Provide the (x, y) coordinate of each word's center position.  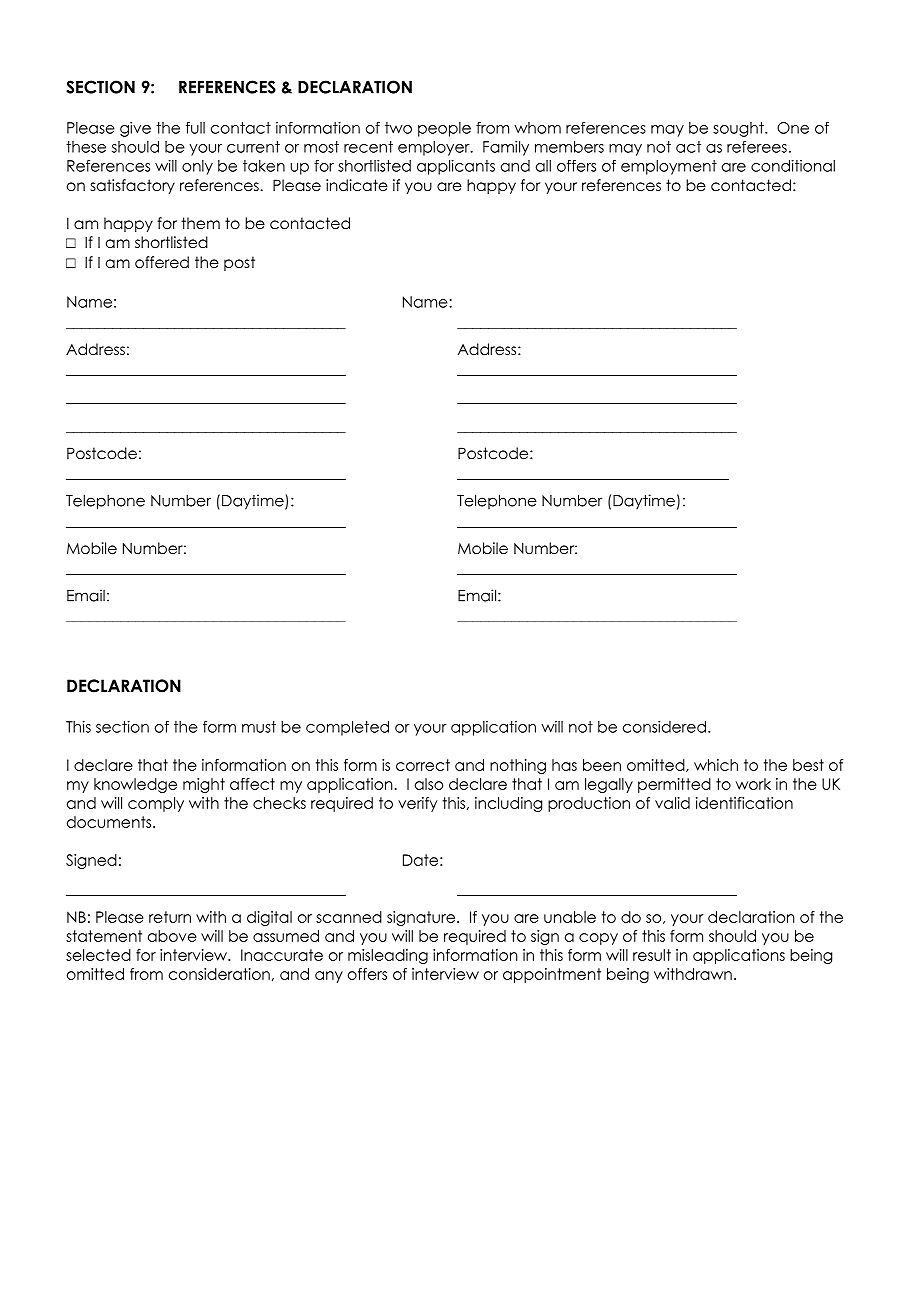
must (259, 727)
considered (664, 727)
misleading (388, 956)
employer (435, 148)
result (652, 955)
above (172, 936)
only (197, 167)
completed (347, 728)
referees (757, 147)
